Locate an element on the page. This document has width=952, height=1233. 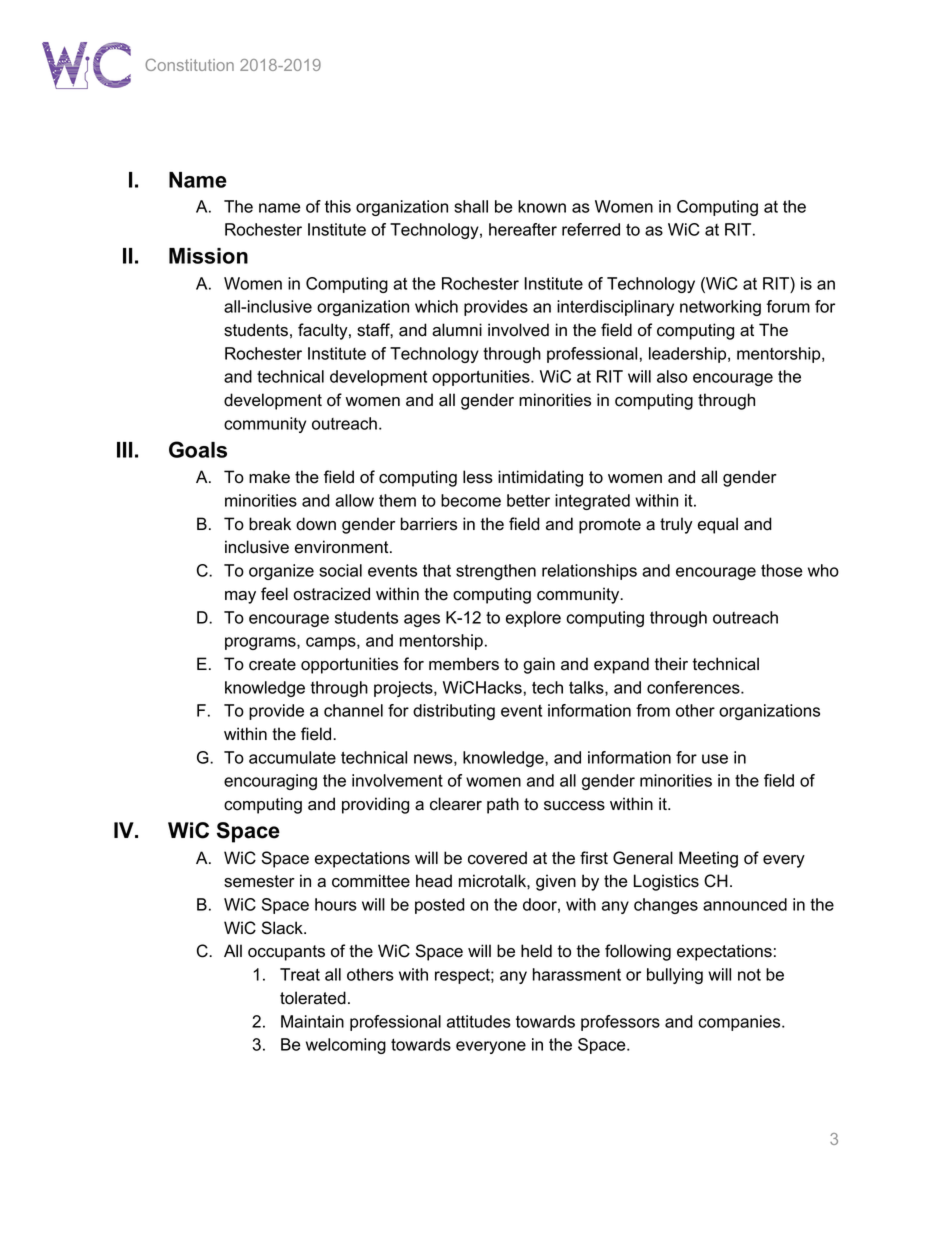
those is located at coordinates (782, 570).
